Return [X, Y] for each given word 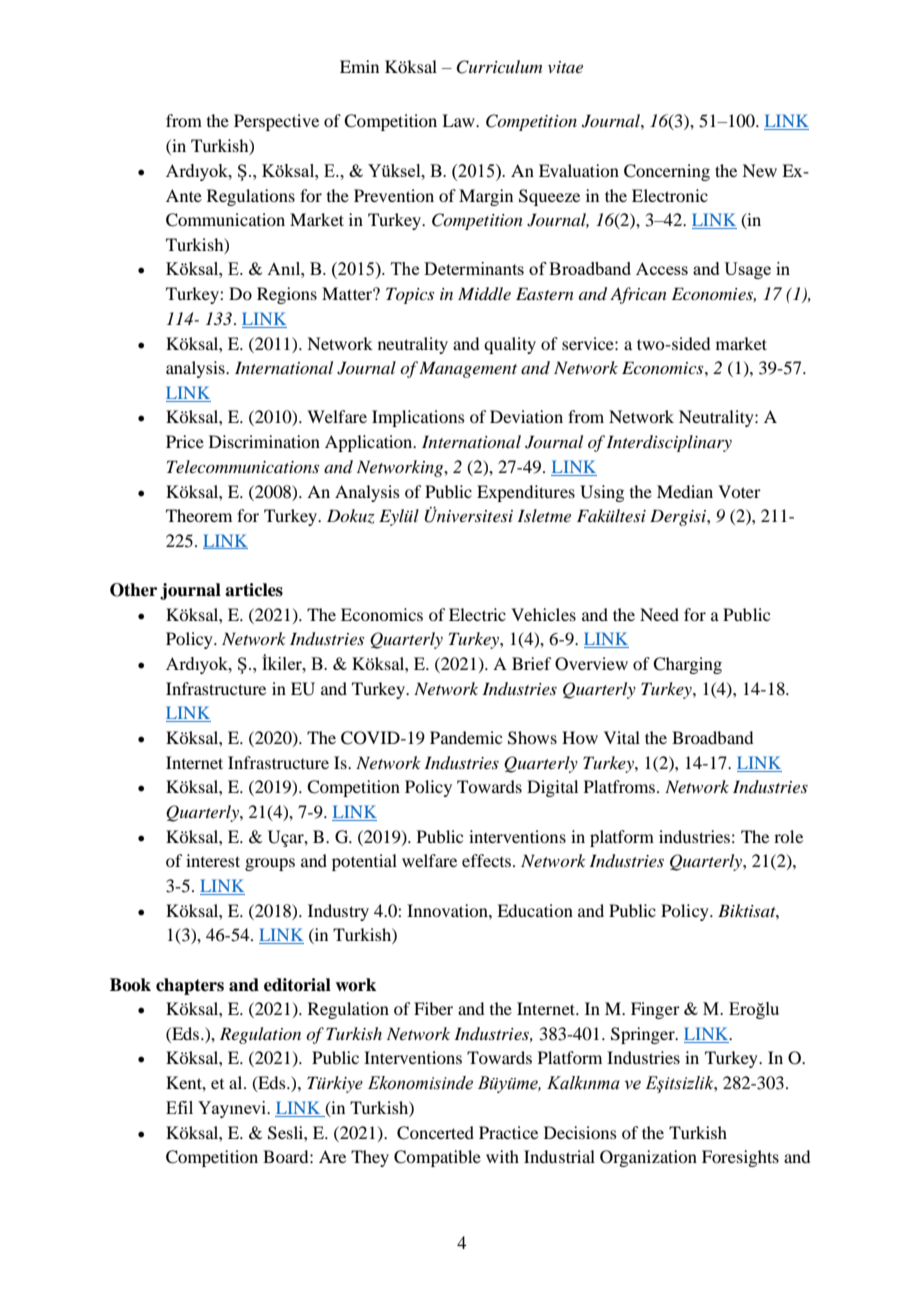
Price [185, 441]
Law [459, 120]
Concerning [667, 172]
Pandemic [466, 737]
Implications [418, 418]
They [370, 1158]
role [788, 836]
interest [213, 860]
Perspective [276, 122]
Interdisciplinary [669, 443]
